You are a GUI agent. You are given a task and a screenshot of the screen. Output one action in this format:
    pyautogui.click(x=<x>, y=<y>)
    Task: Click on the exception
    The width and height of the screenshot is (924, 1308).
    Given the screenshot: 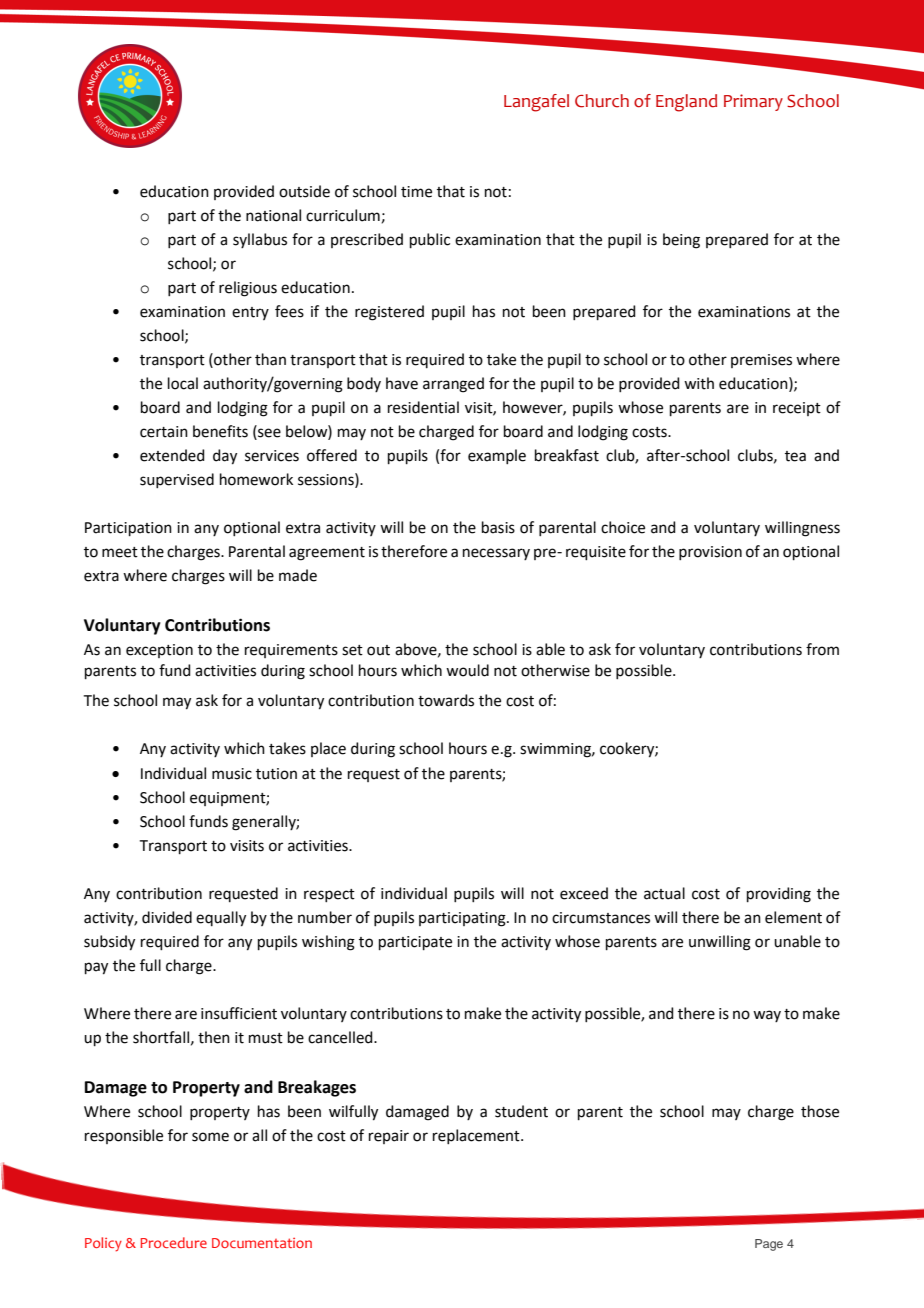 What is the action you would take?
    pyautogui.click(x=159, y=651)
